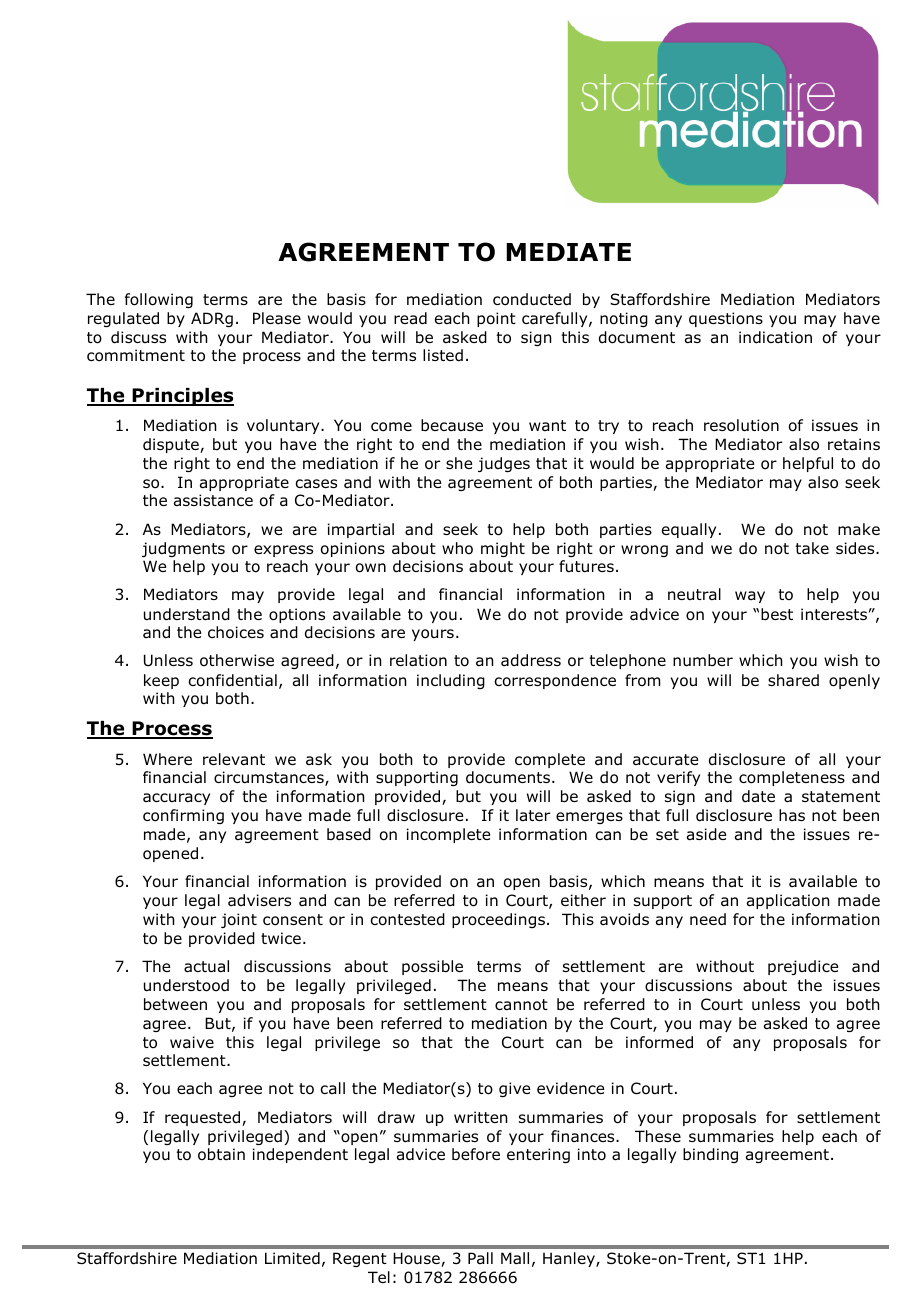  Describe the element at coordinates (498, 920) in the screenshot. I see `proceedings` at that location.
